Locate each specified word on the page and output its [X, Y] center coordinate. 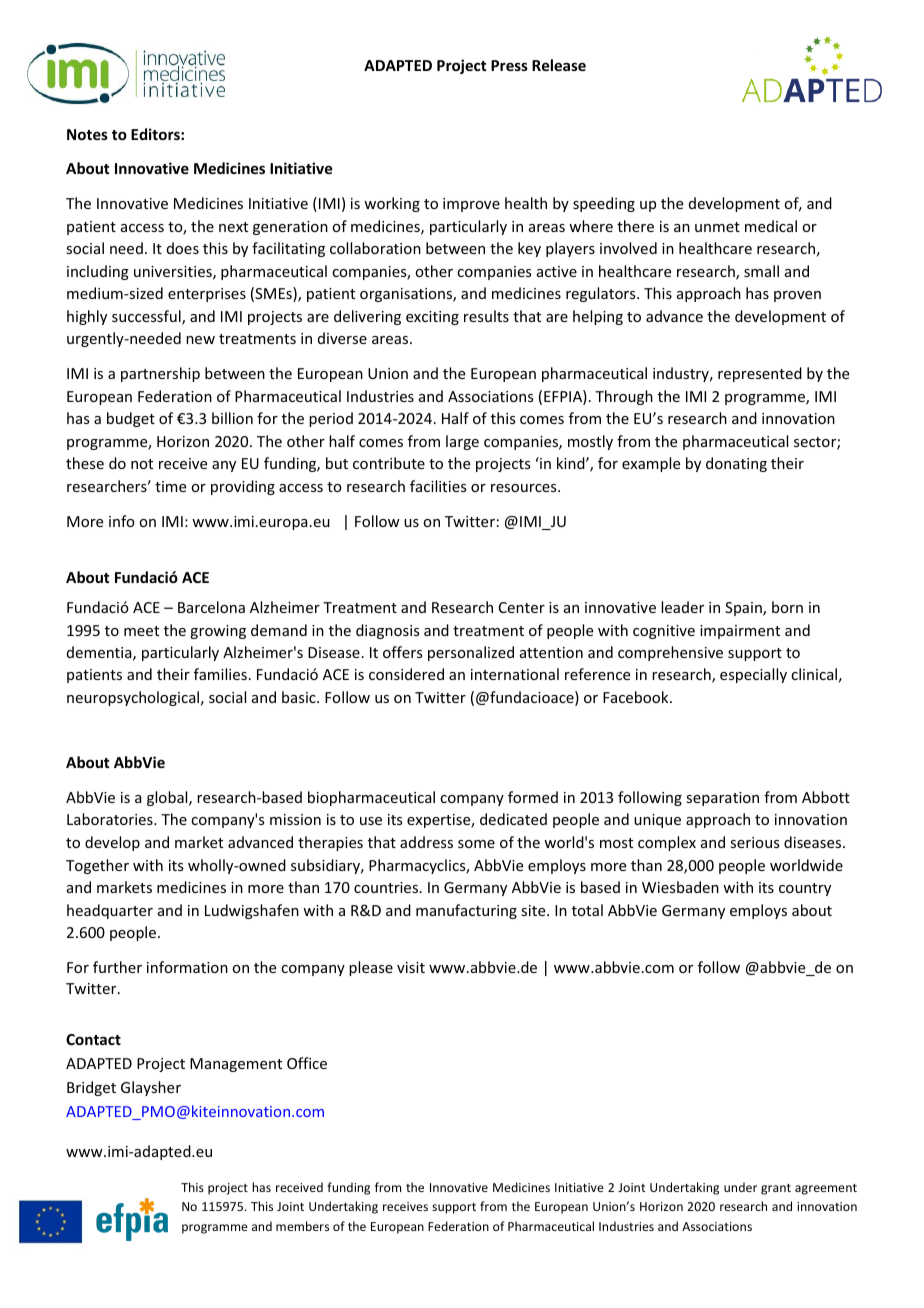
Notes [87, 134]
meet [141, 631]
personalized [471, 653]
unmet [717, 227]
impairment [740, 632]
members [302, 1226]
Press [509, 65]
